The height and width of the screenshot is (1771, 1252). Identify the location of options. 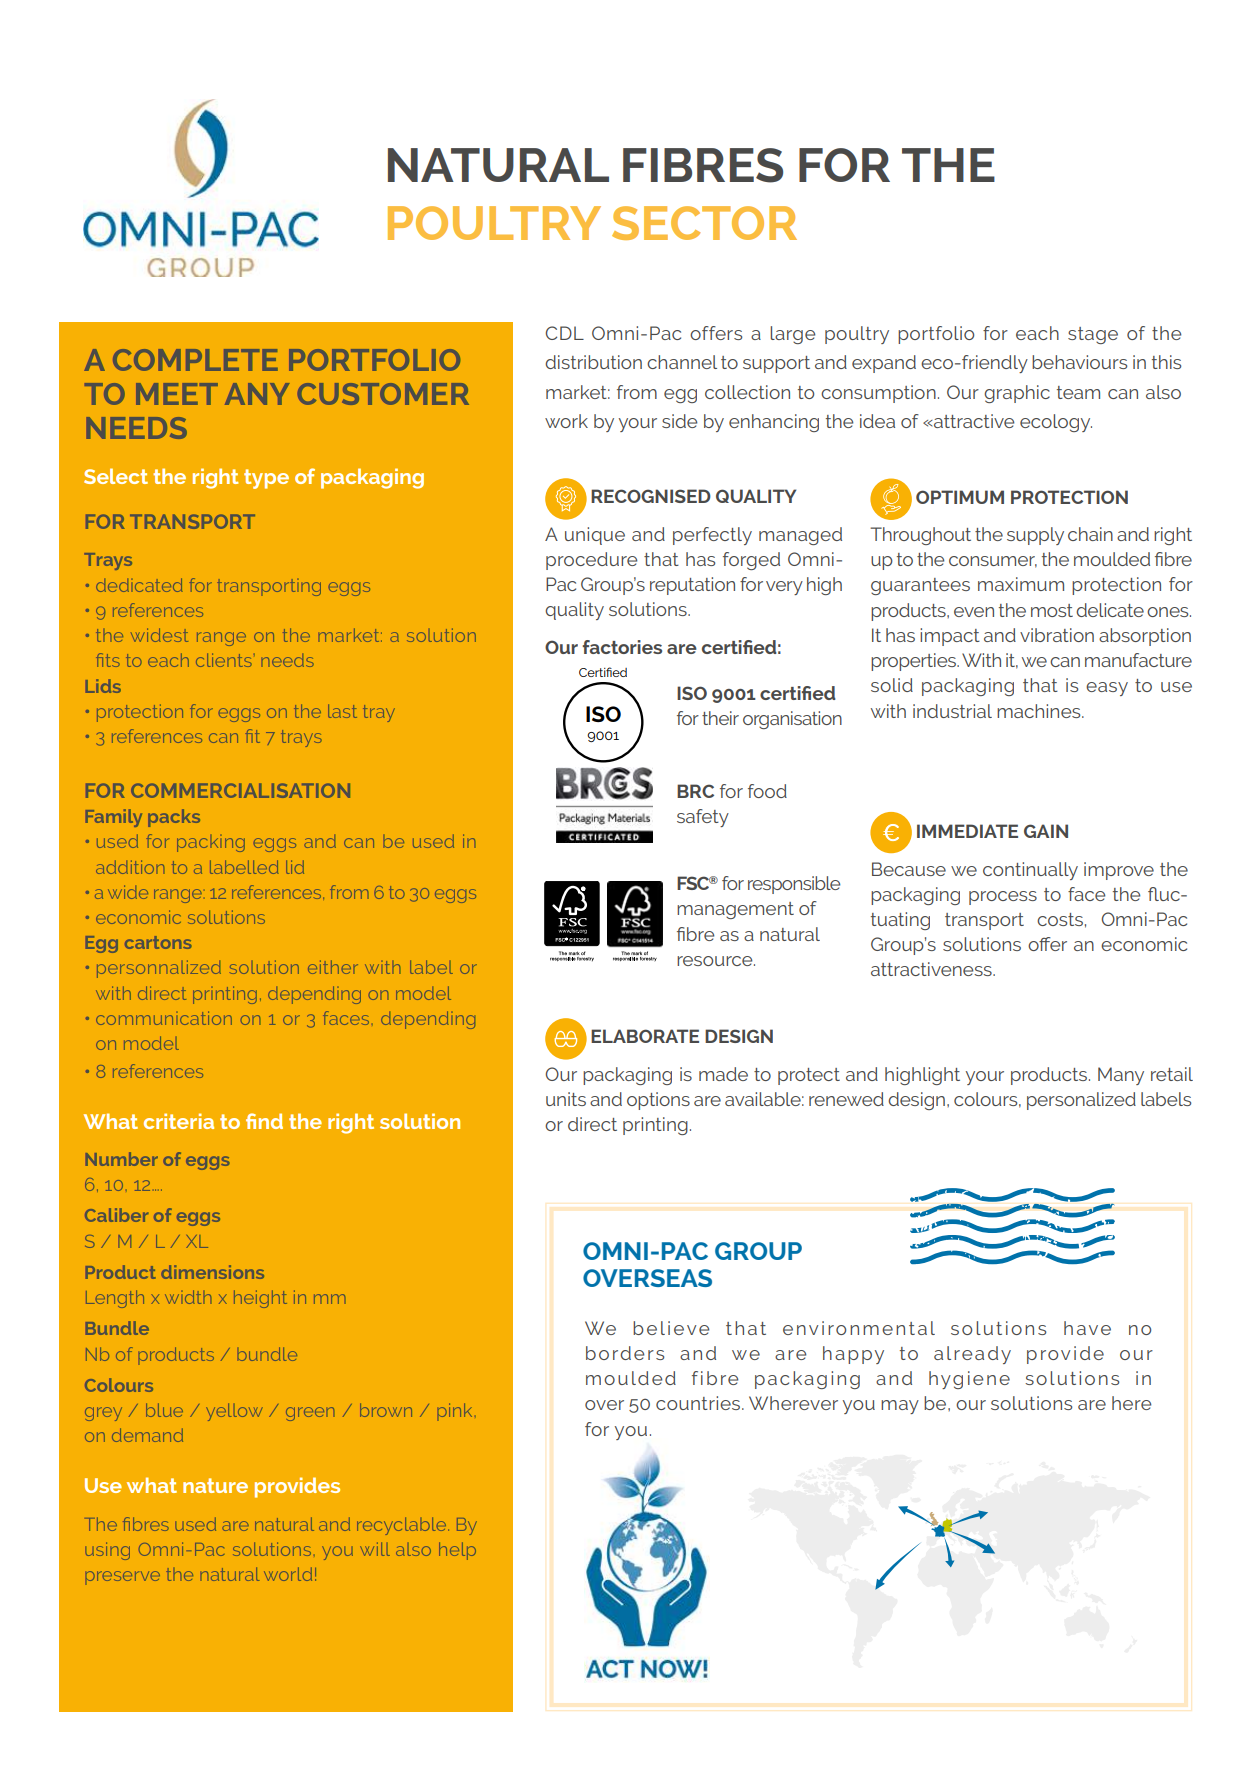
(658, 1101).
